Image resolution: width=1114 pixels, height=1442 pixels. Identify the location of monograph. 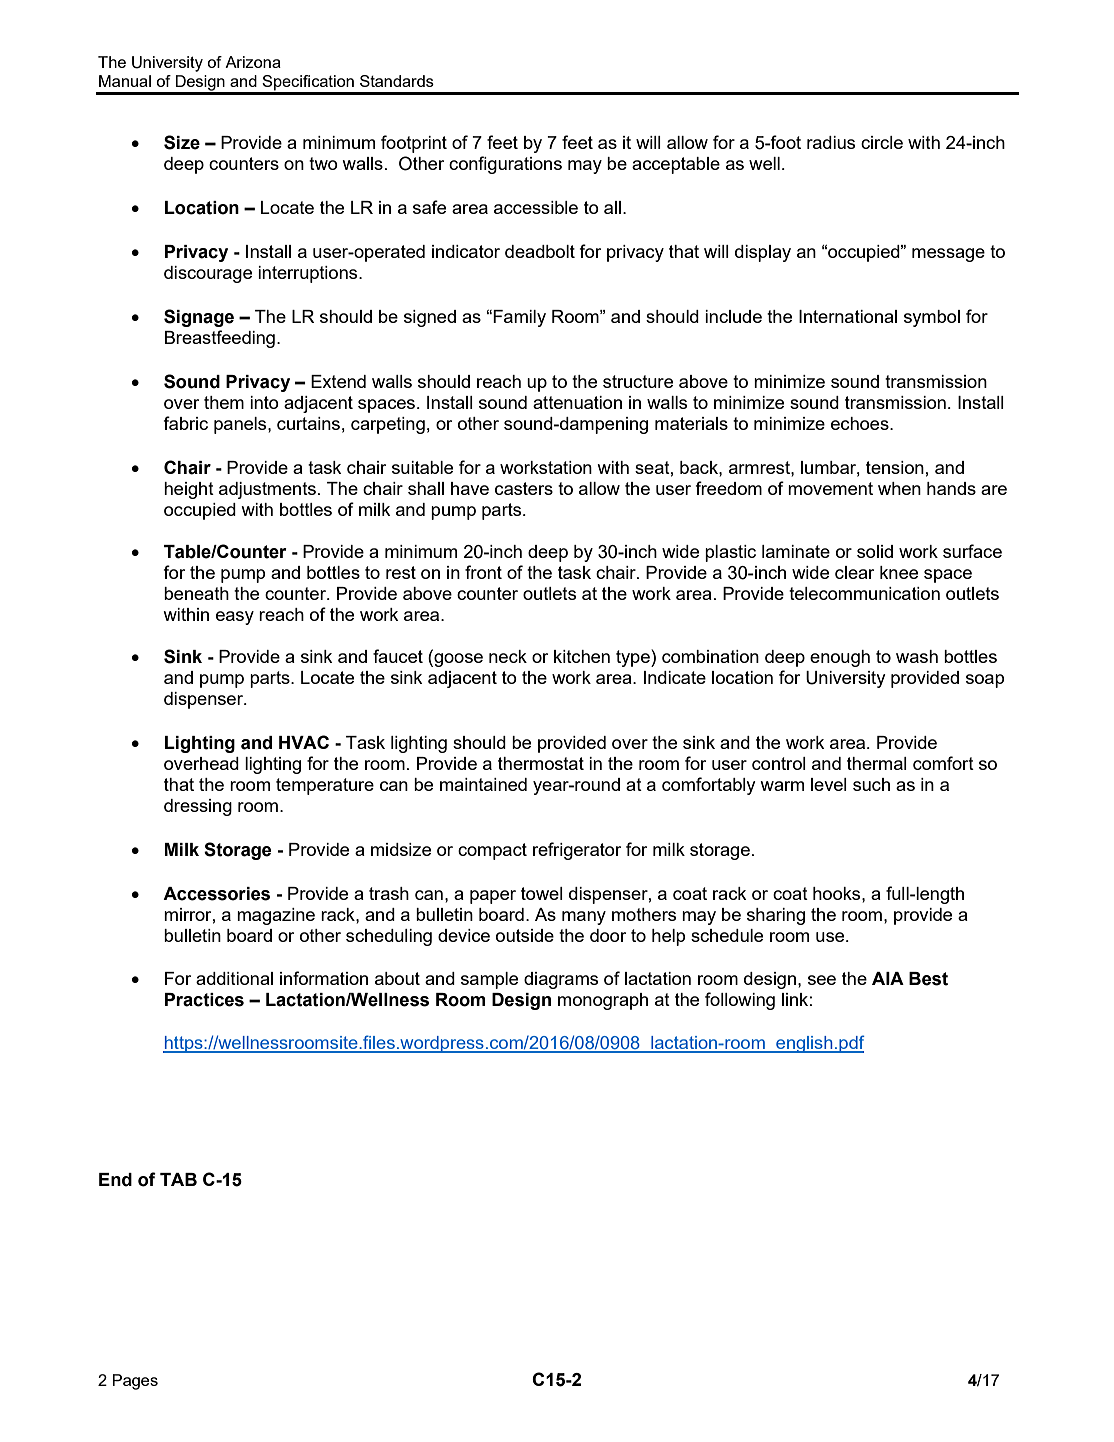
(603, 1001).
